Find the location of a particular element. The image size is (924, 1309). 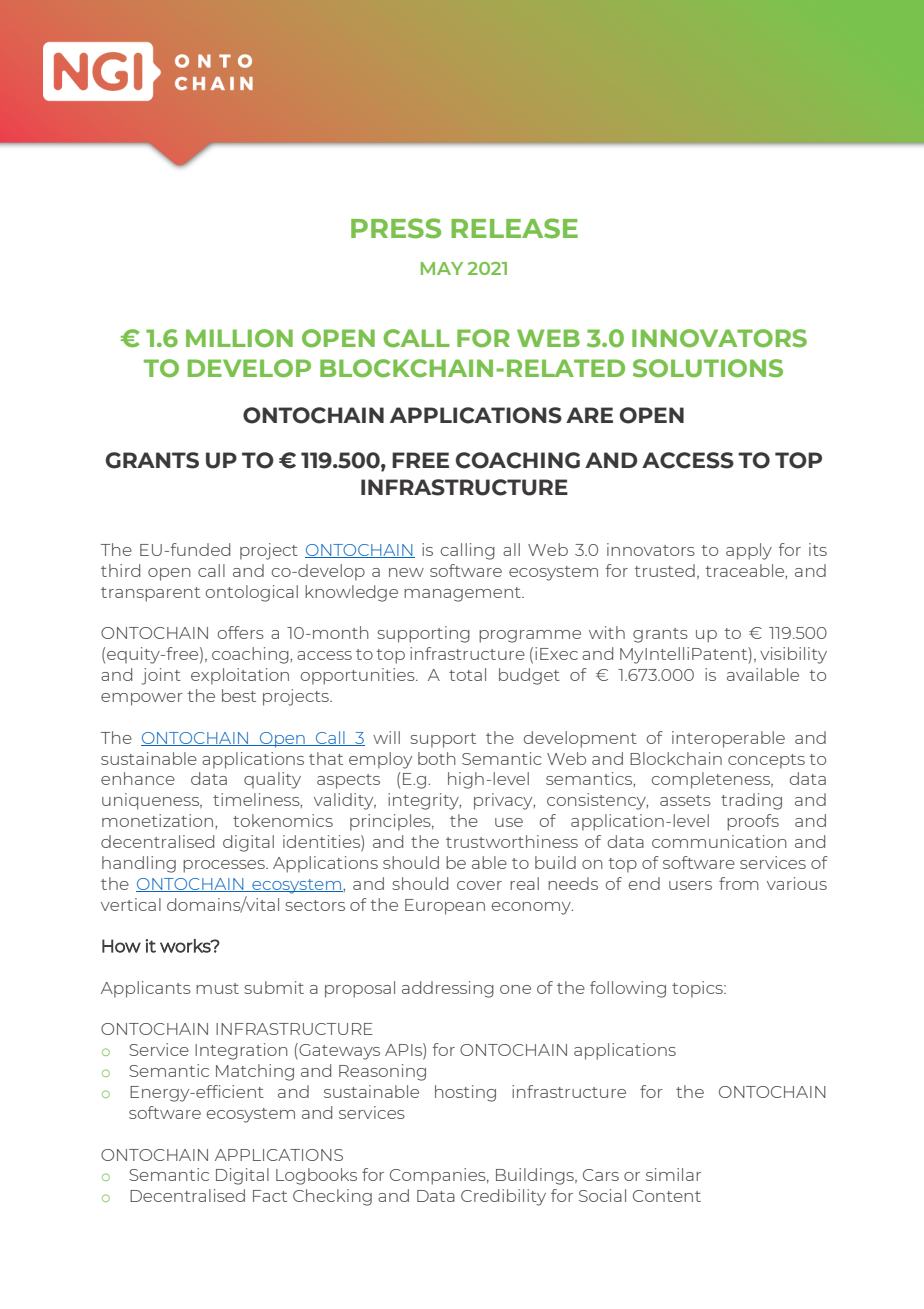

MAY is located at coordinates (442, 268).
